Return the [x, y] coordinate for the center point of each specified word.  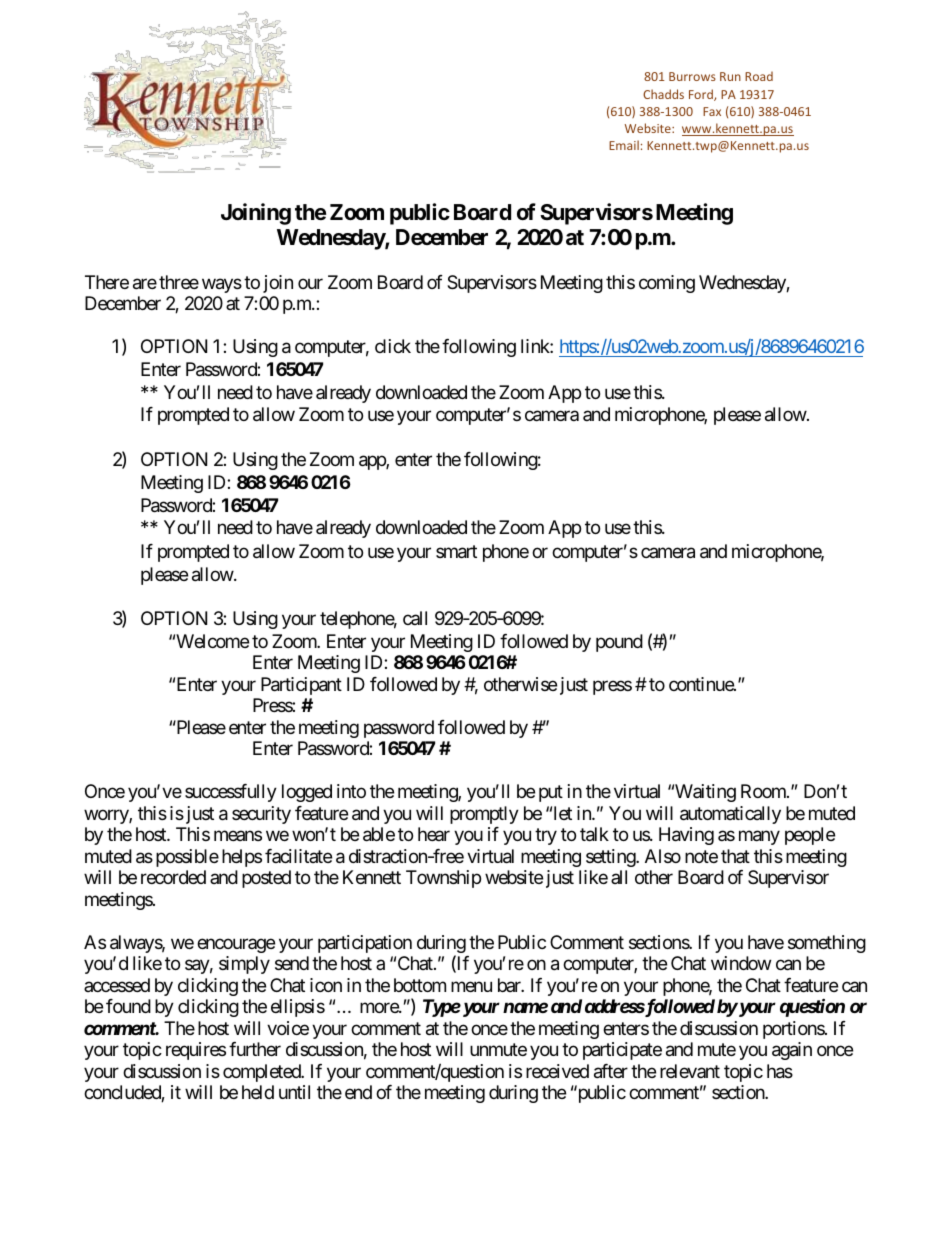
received [557, 1071]
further [255, 1049]
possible [187, 858]
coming [667, 284]
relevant [690, 1071]
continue [702, 684]
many [759, 838]
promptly [484, 815]
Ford [702, 95]
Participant [301, 686]
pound [619, 643]
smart [456, 552]
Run [730, 76]
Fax [712, 111]
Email [624, 145]
